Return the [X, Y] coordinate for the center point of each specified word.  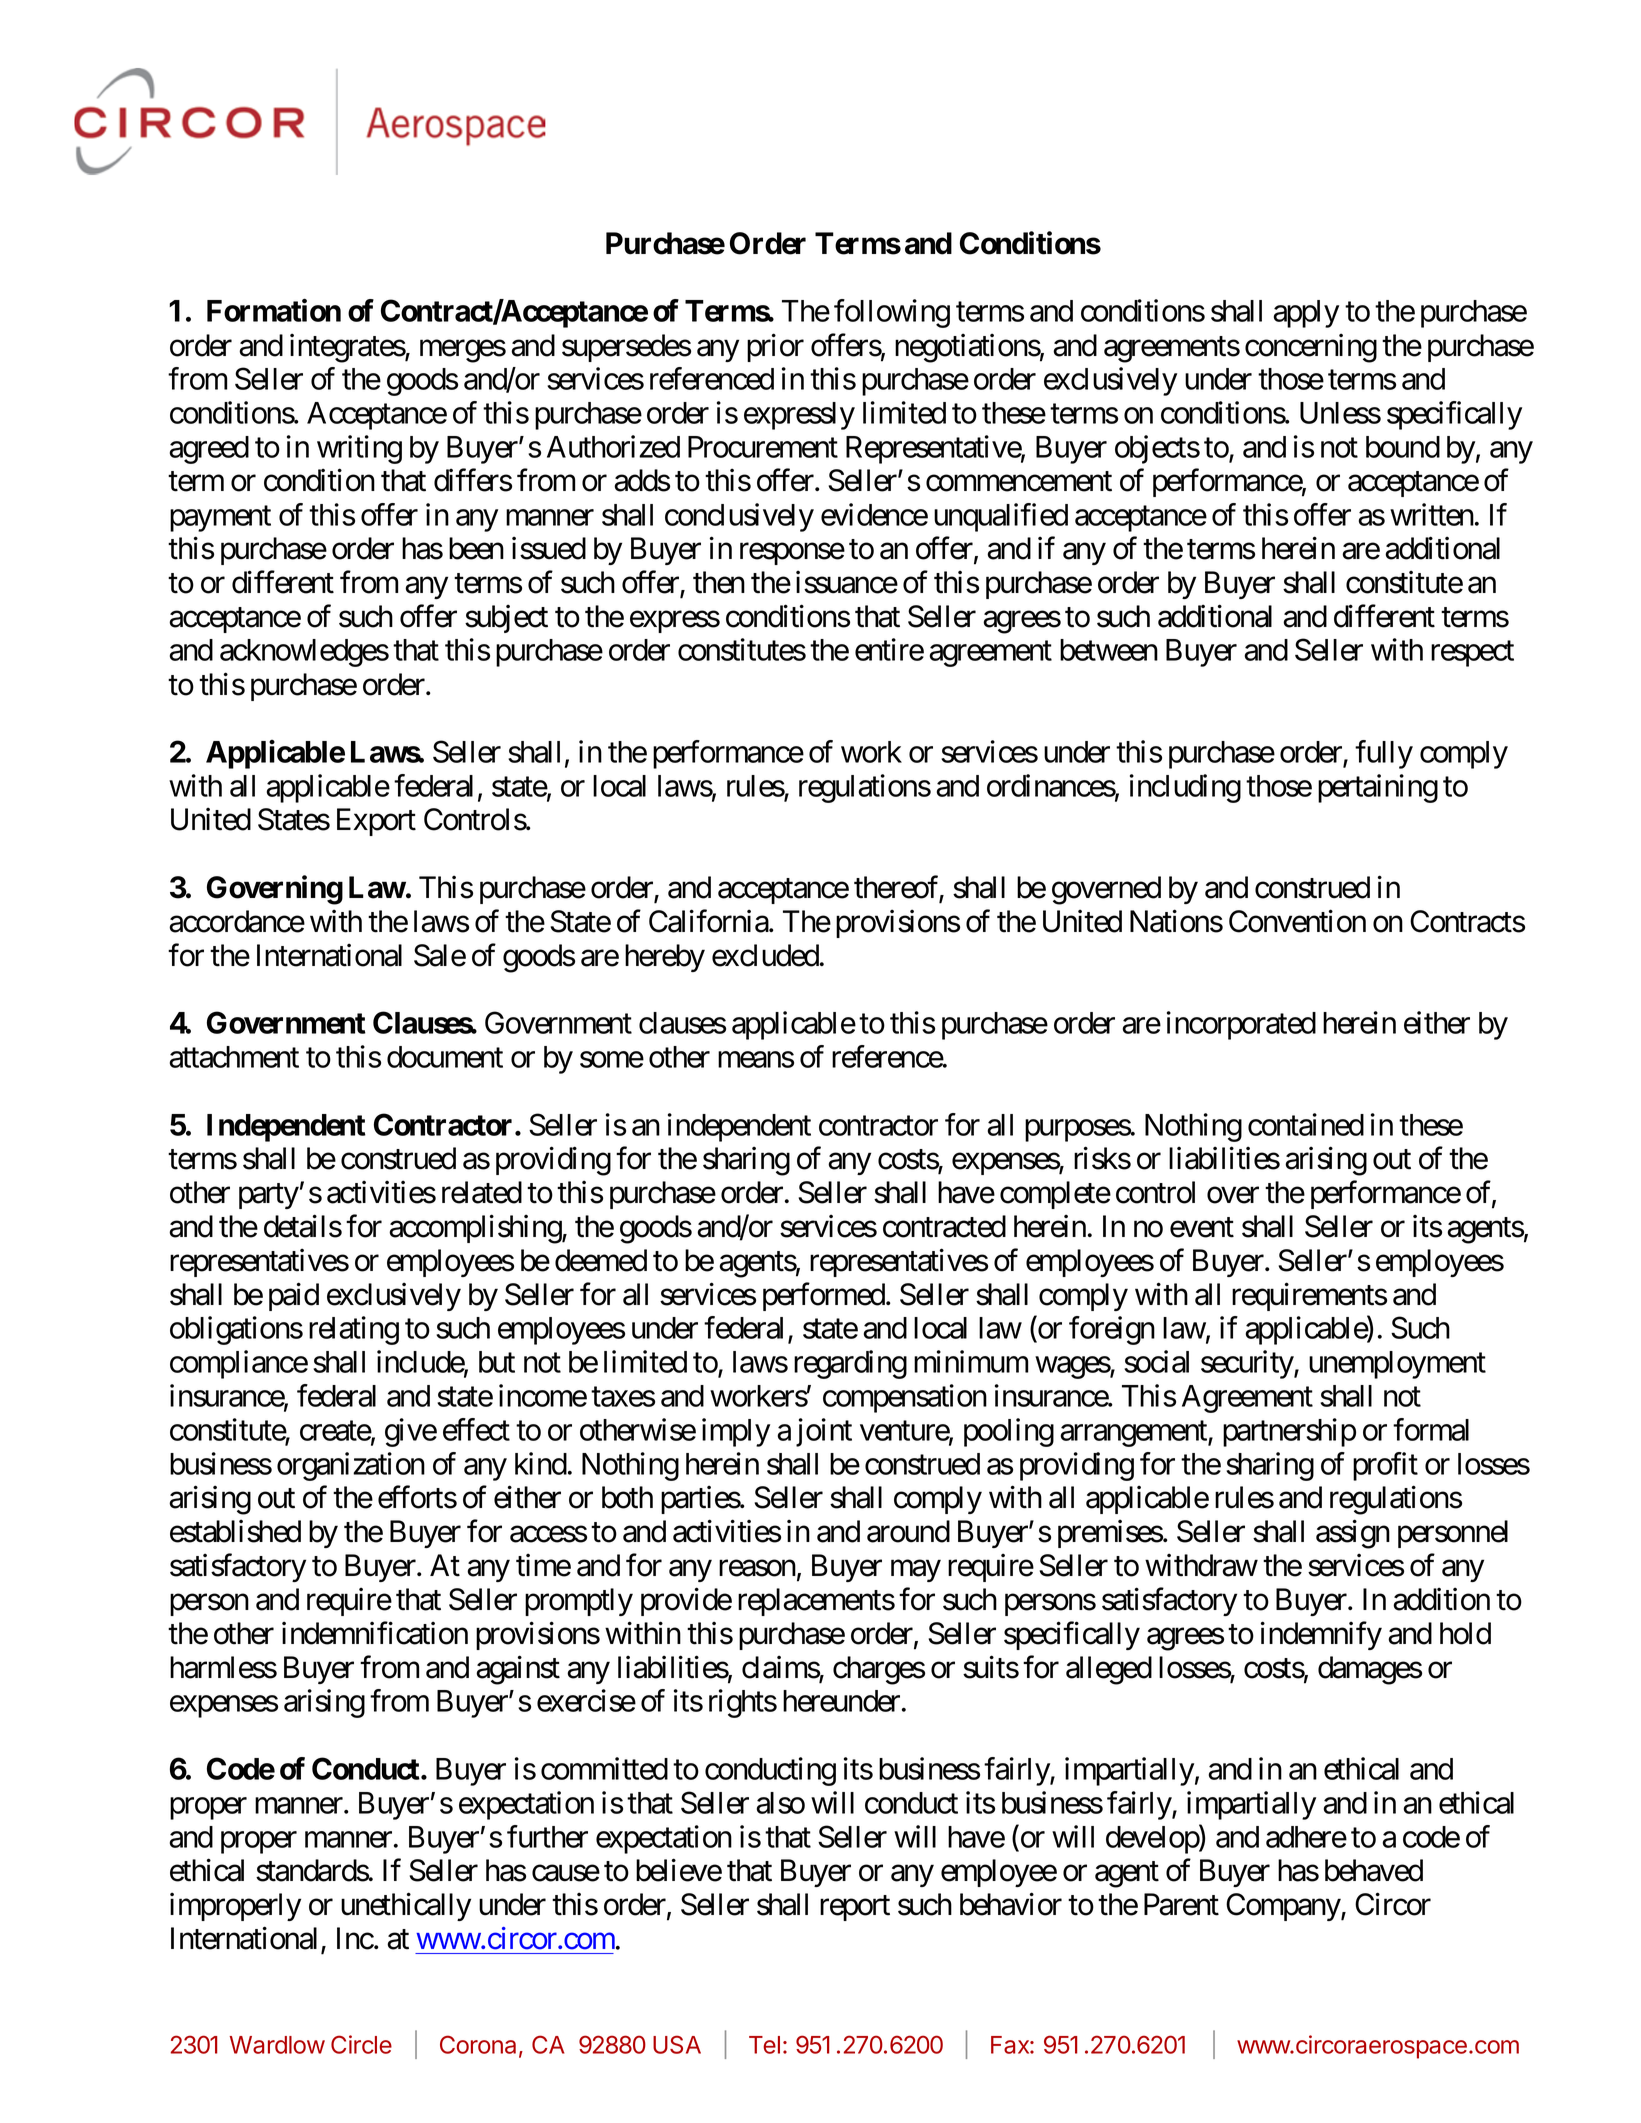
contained [1306, 1124]
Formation [274, 310]
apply [1306, 314]
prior [775, 347]
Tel [764, 2045]
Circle [361, 2044]
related [482, 1192]
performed [824, 1296]
